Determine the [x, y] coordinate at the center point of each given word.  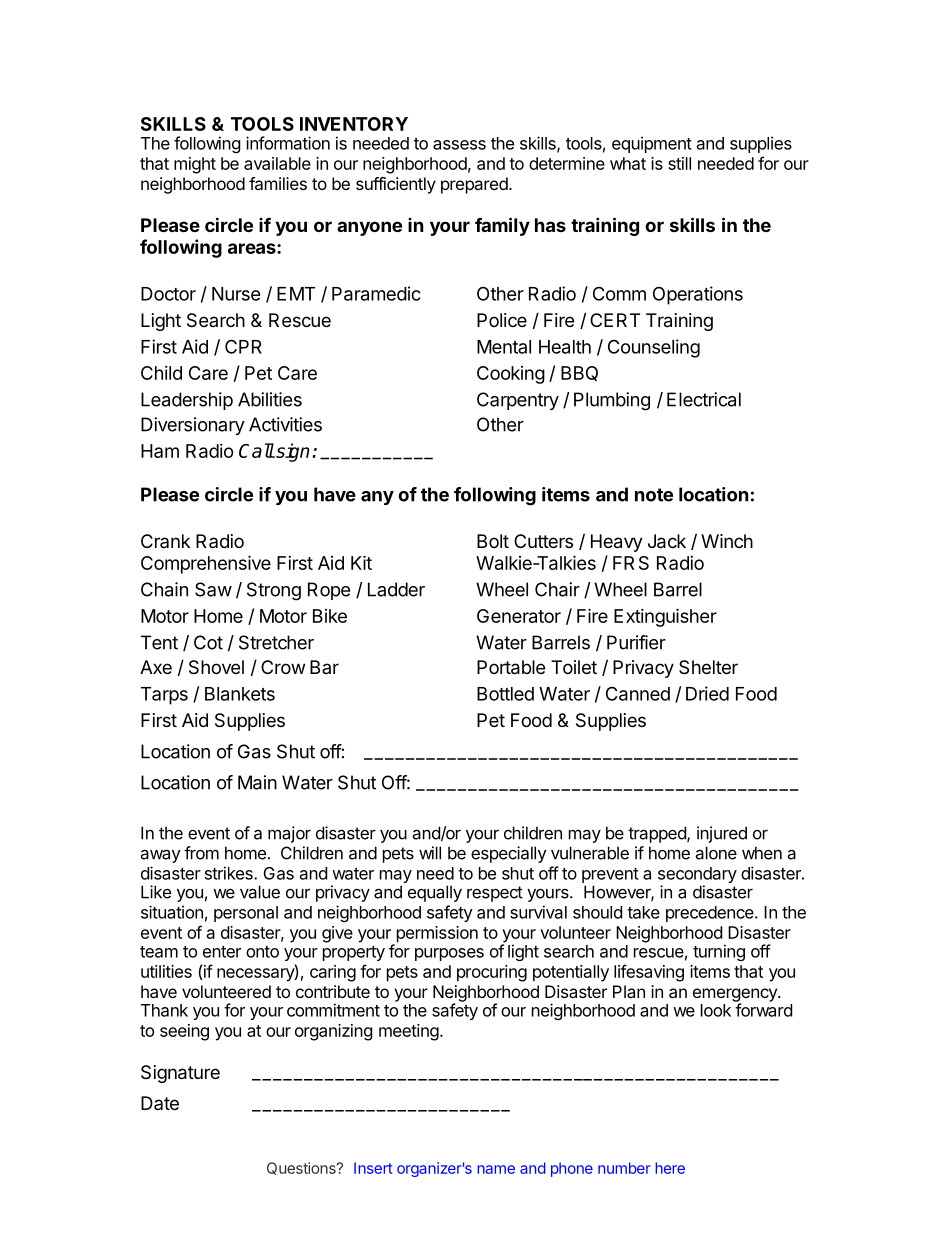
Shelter [708, 667]
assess [459, 145]
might [195, 165]
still [679, 163]
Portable [511, 667]
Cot [208, 642]
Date [160, 1103]
